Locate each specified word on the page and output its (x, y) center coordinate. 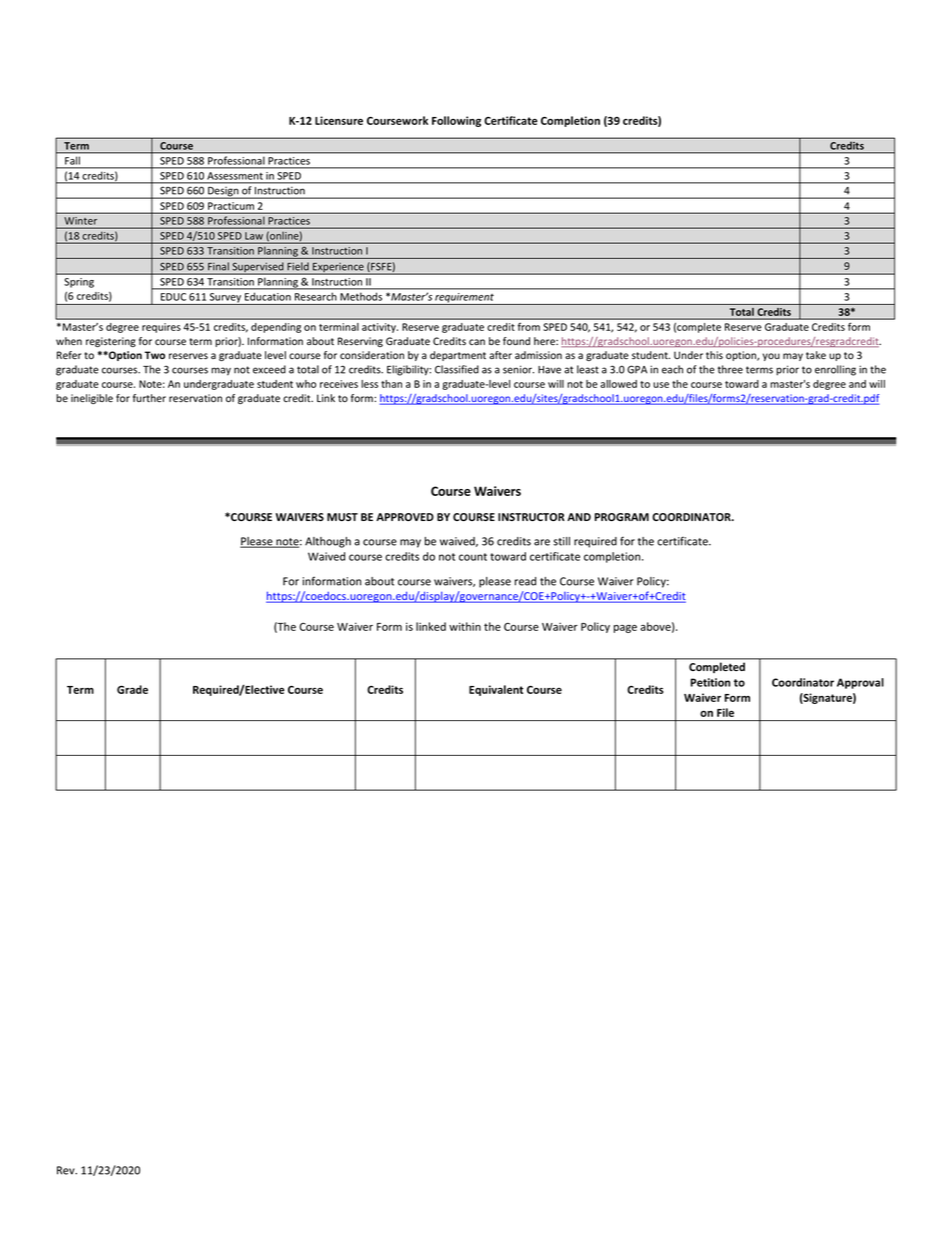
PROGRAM (622, 517)
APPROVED (405, 517)
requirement (464, 299)
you (771, 357)
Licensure (339, 120)
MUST (342, 517)
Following (456, 121)
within (465, 626)
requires (161, 328)
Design (223, 193)
